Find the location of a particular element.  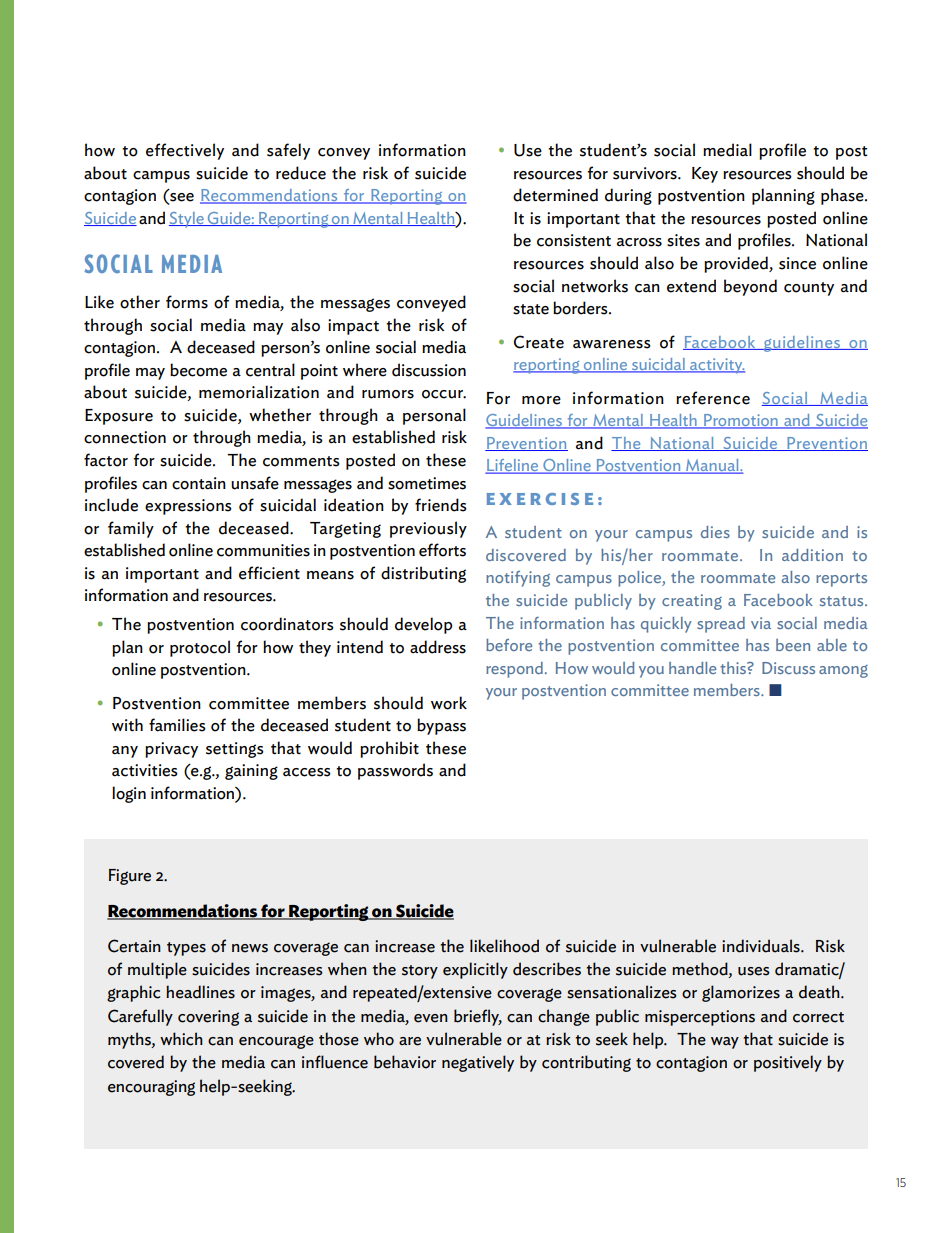

Key is located at coordinates (705, 175).
